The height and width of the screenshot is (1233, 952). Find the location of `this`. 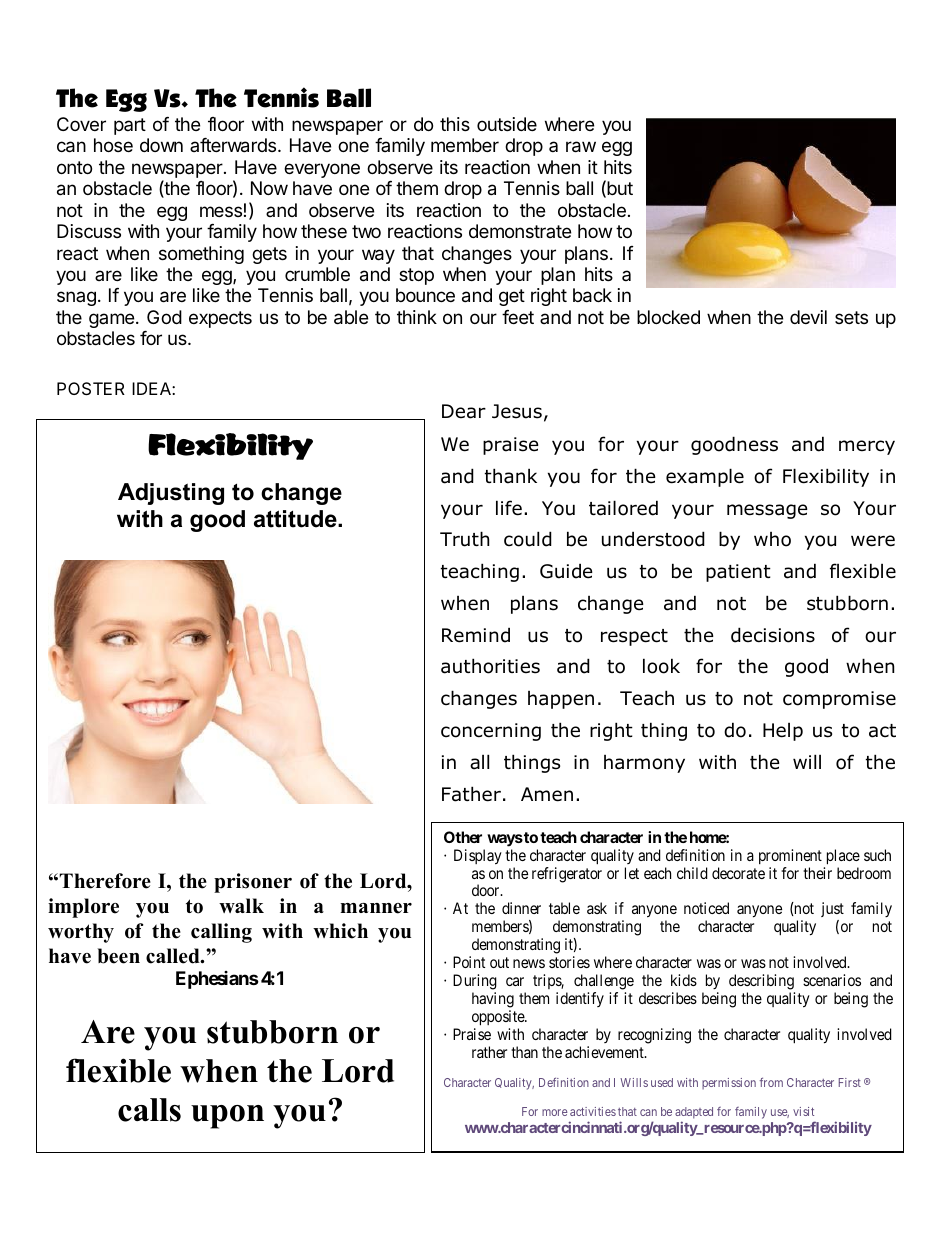

this is located at coordinates (455, 124).
